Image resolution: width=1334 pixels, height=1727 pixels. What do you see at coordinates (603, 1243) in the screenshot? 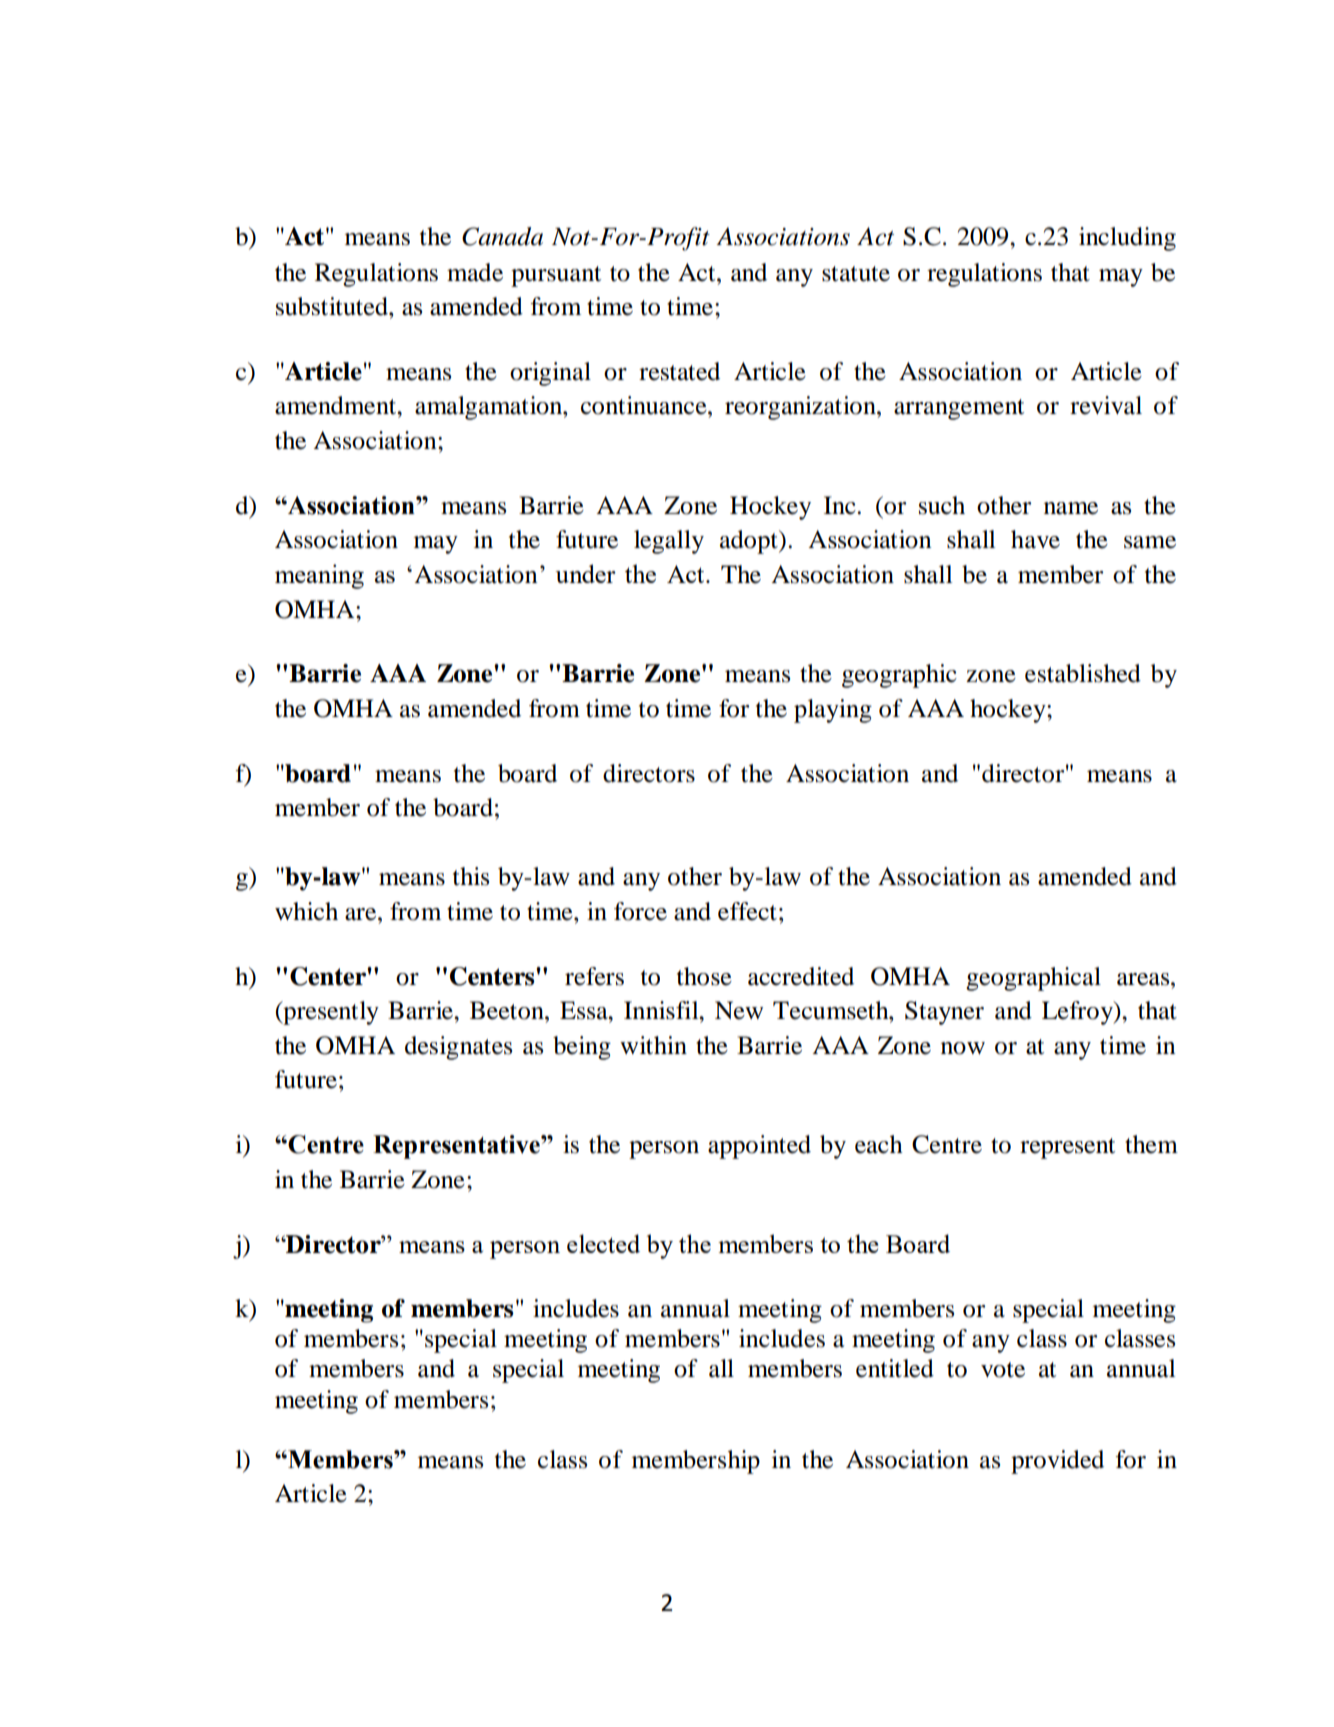
I see `elected` at bounding box center [603, 1243].
